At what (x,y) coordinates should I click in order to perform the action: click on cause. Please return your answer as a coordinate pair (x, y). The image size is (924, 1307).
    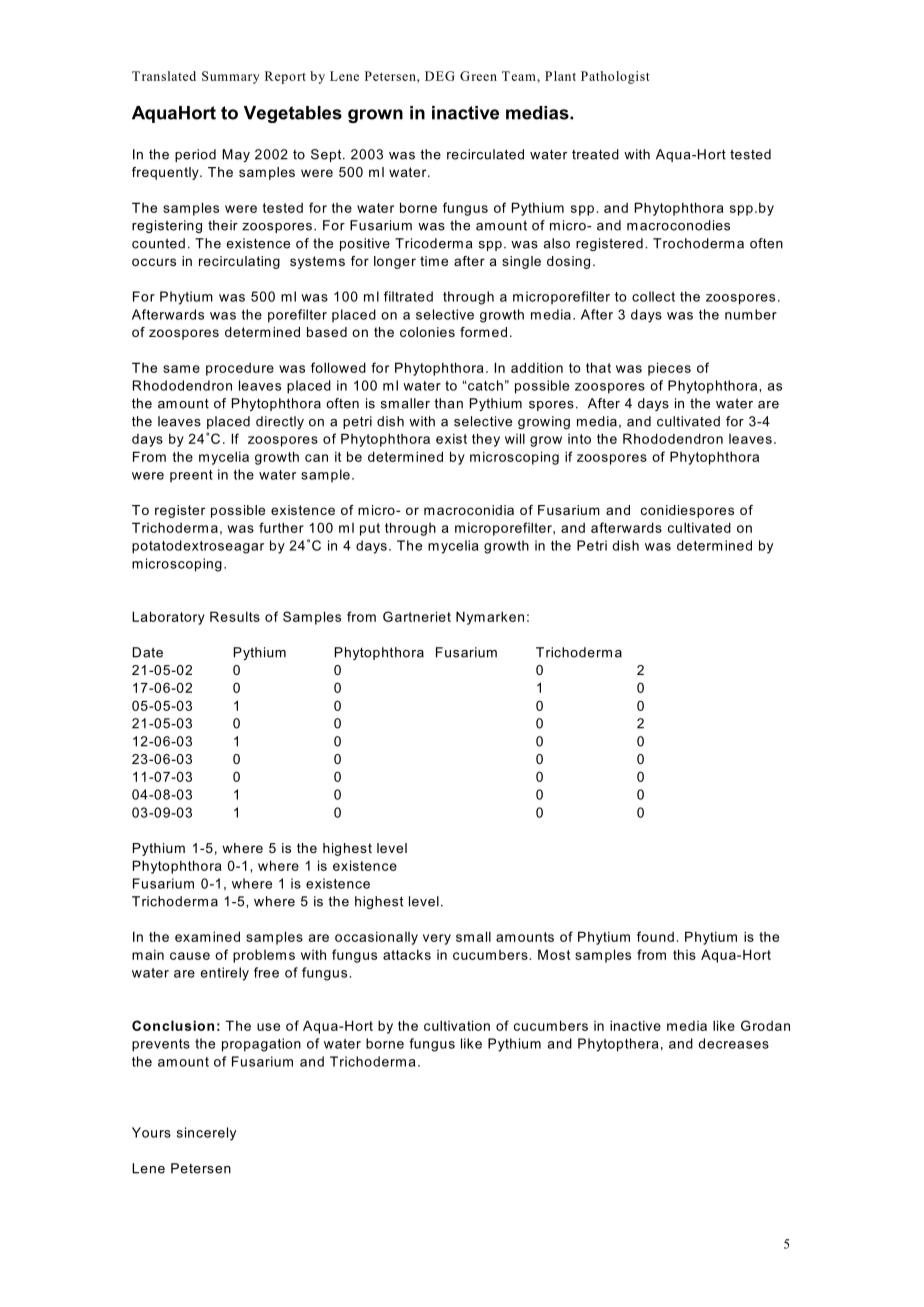
    Looking at the image, I should click on (190, 956).
